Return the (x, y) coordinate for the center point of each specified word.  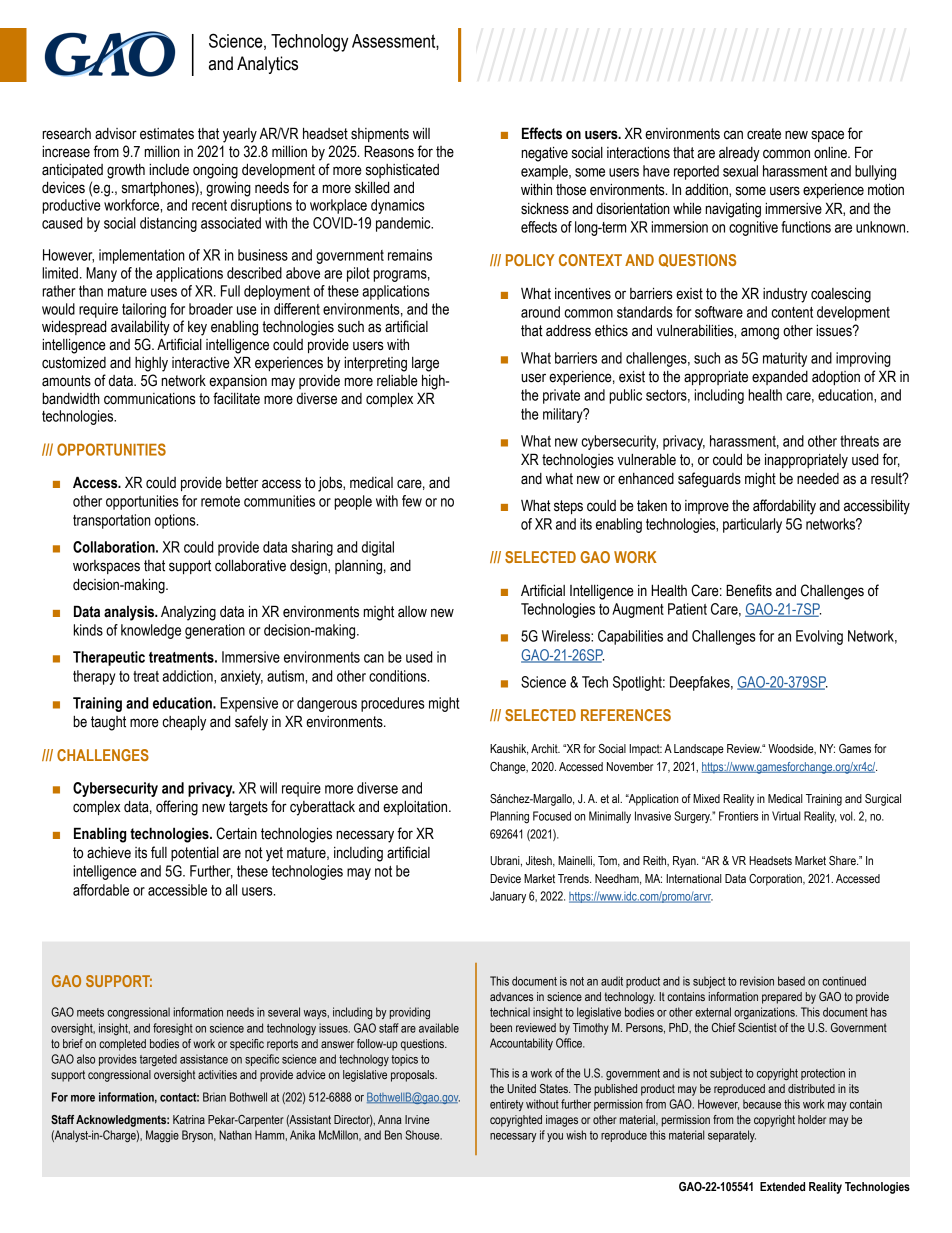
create (764, 134)
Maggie (162, 1136)
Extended (782, 1186)
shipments (380, 135)
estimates (167, 134)
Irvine (417, 1119)
